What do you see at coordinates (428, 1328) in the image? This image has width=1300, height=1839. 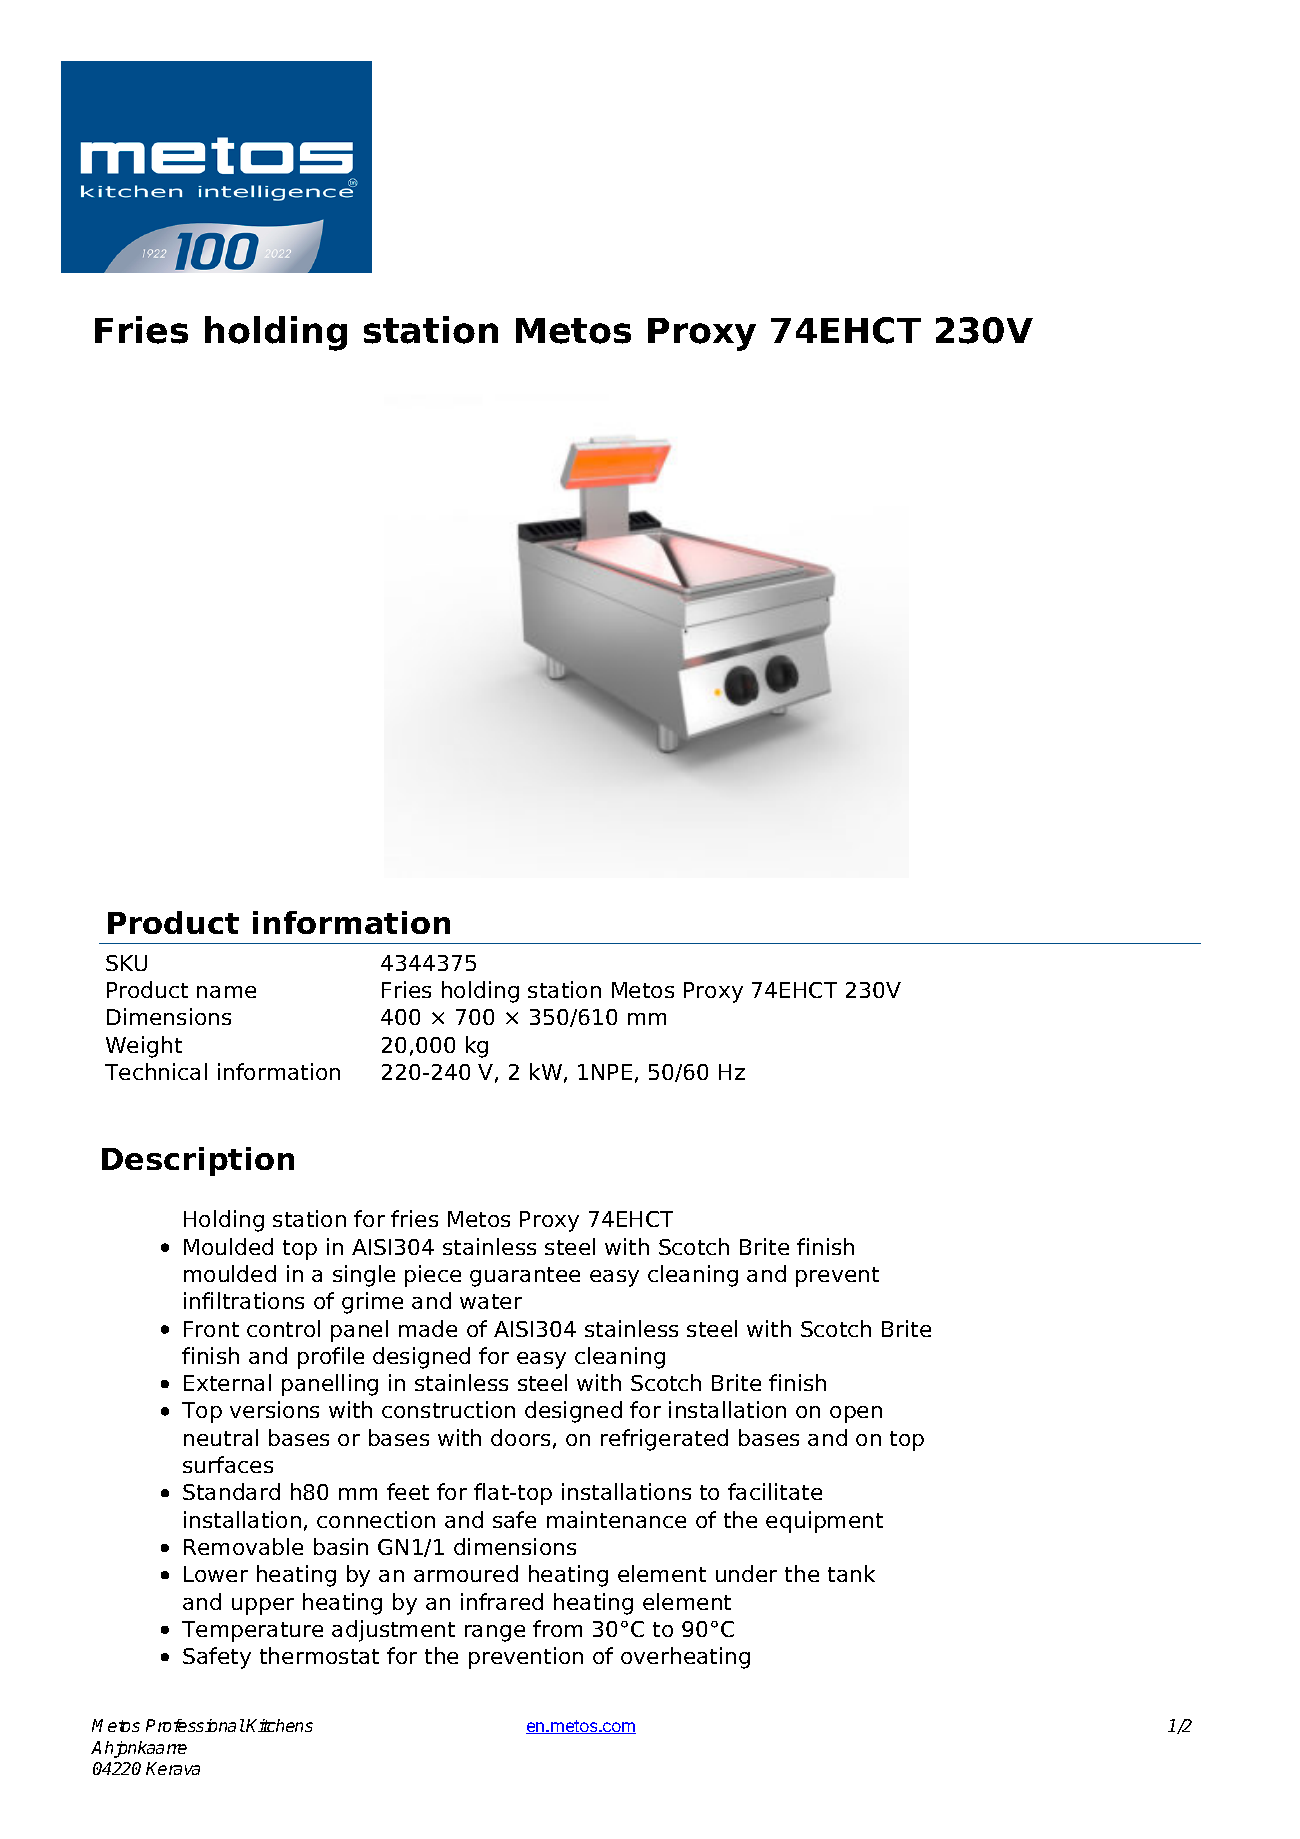 I see `made` at bounding box center [428, 1328].
